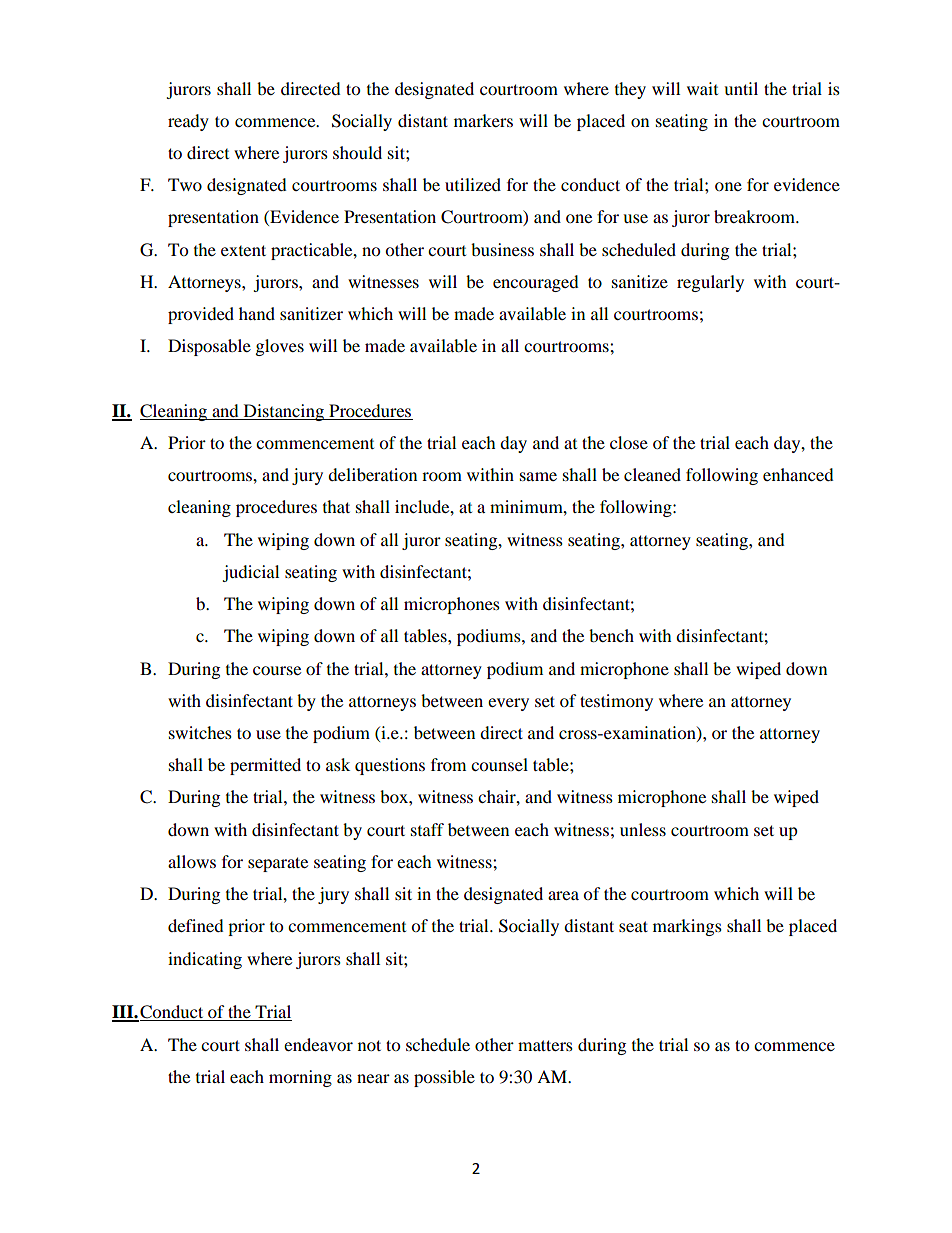 The image size is (952, 1233). I want to click on unless, so click(643, 829).
